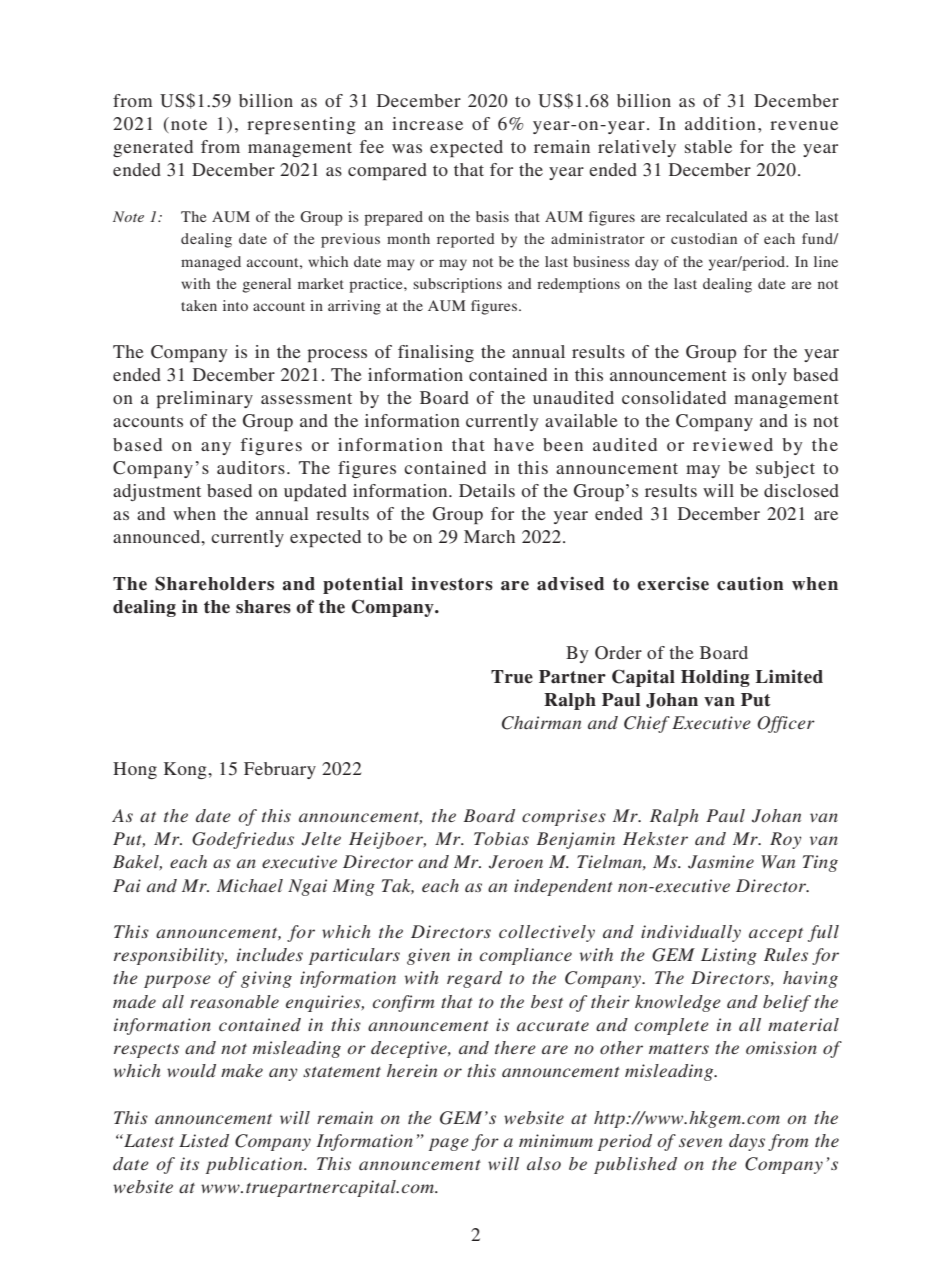 Image resolution: width=952 pixels, height=1270 pixels. What do you see at coordinates (715, 678) in the page?
I see `Holding` at bounding box center [715, 678].
